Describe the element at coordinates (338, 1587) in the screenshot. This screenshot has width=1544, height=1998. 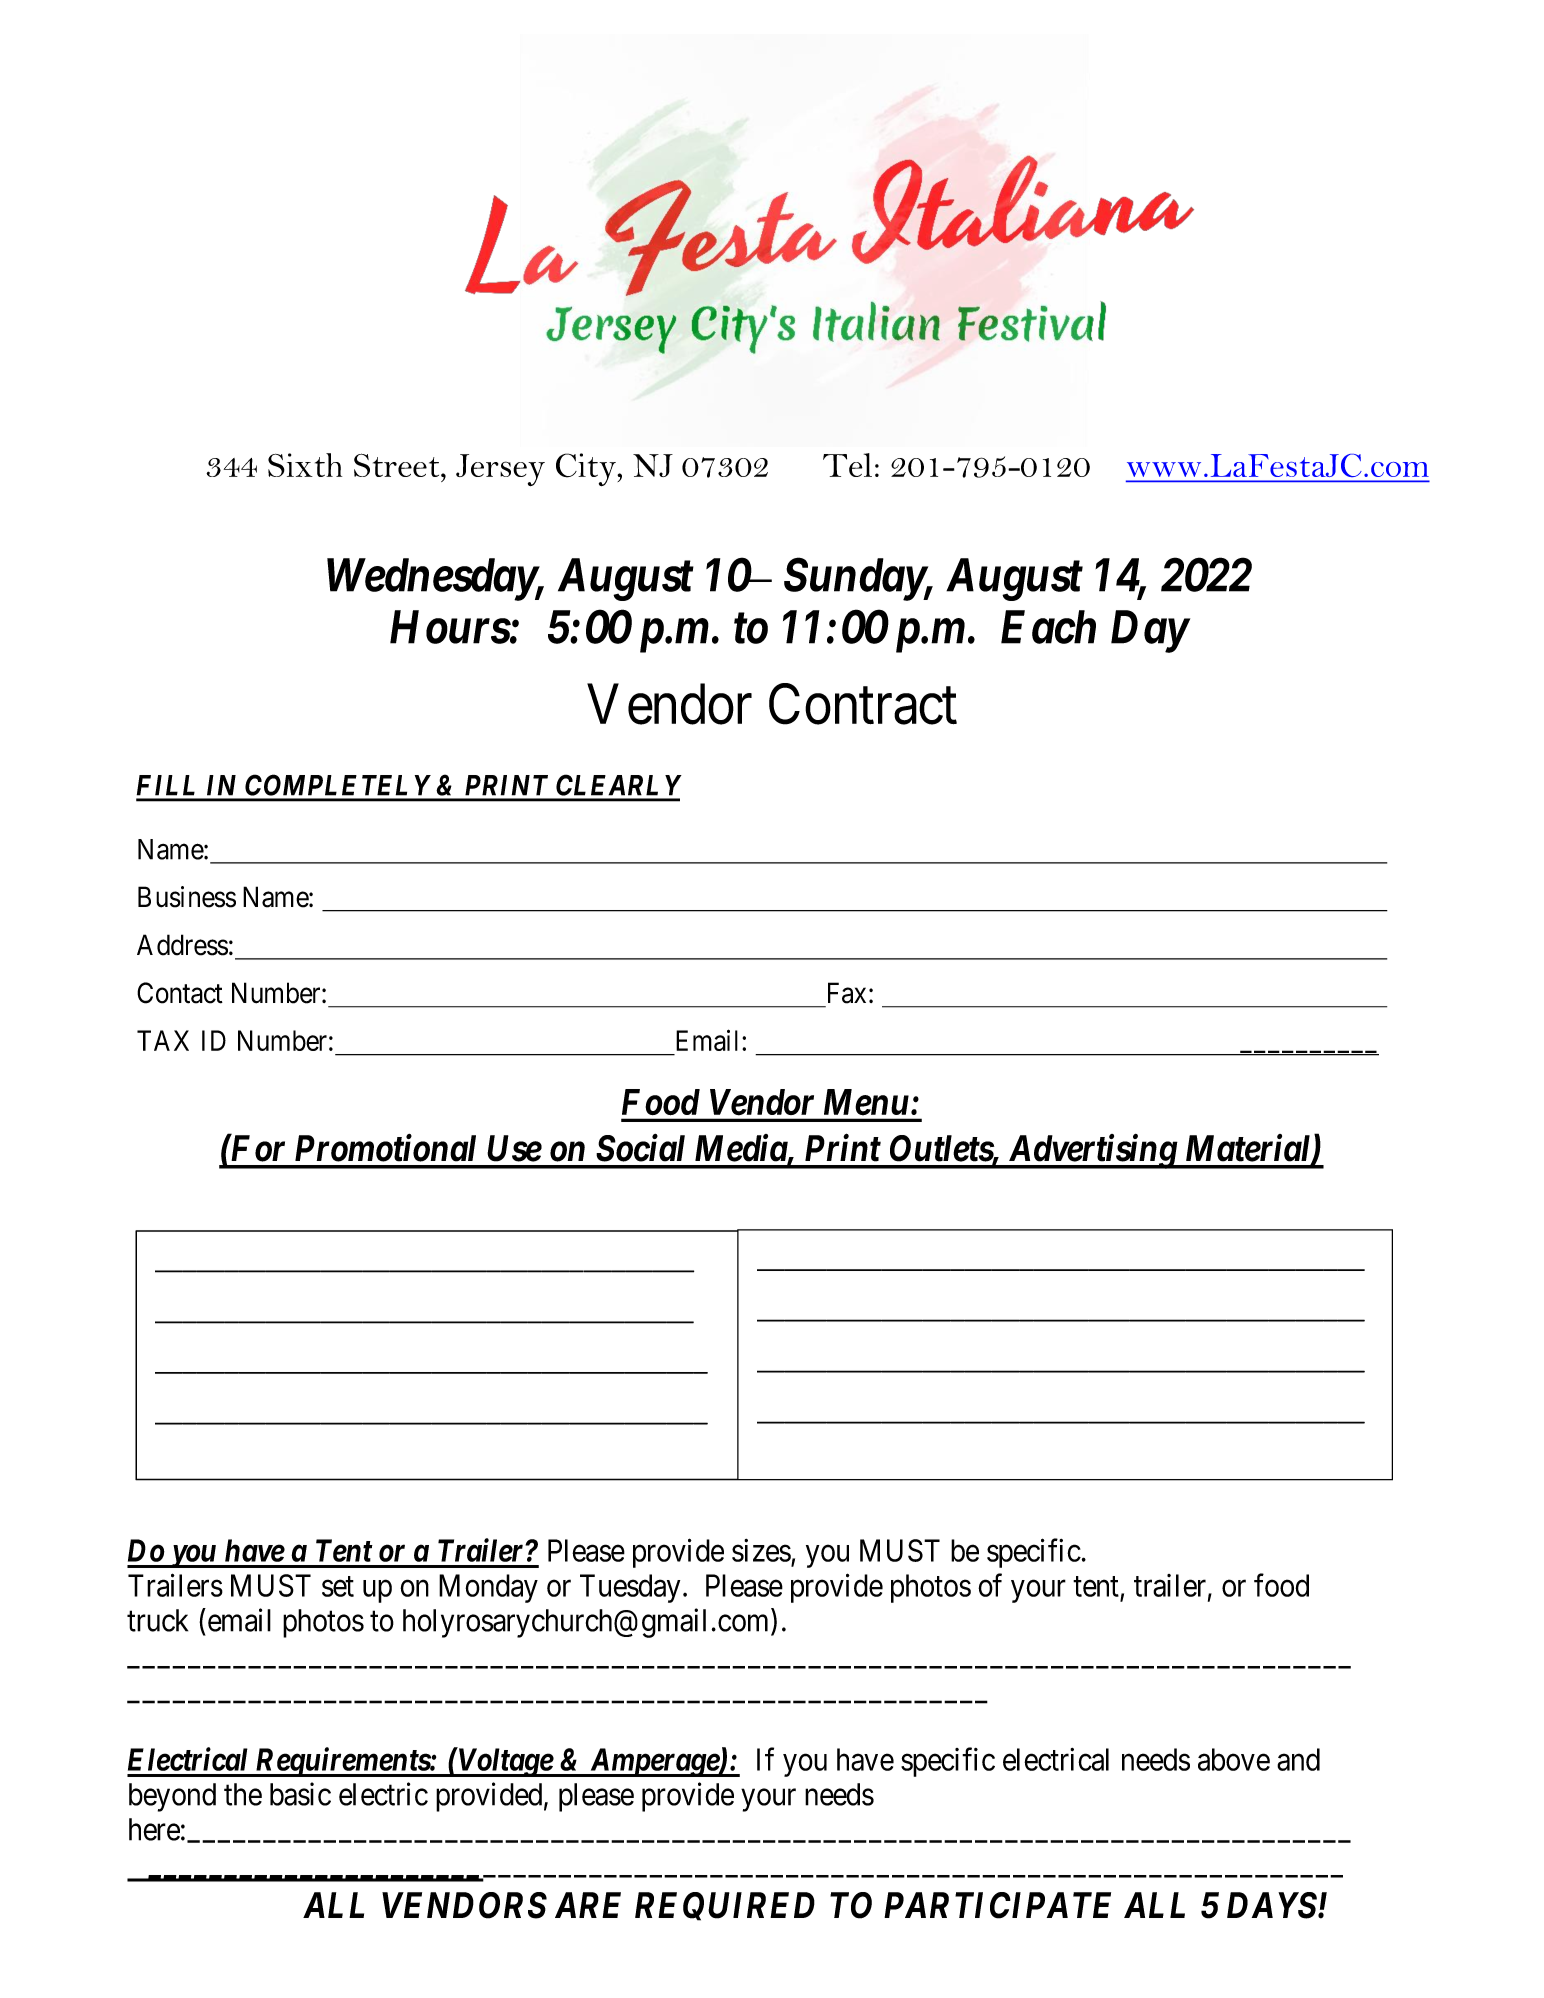
I see `set` at that location.
